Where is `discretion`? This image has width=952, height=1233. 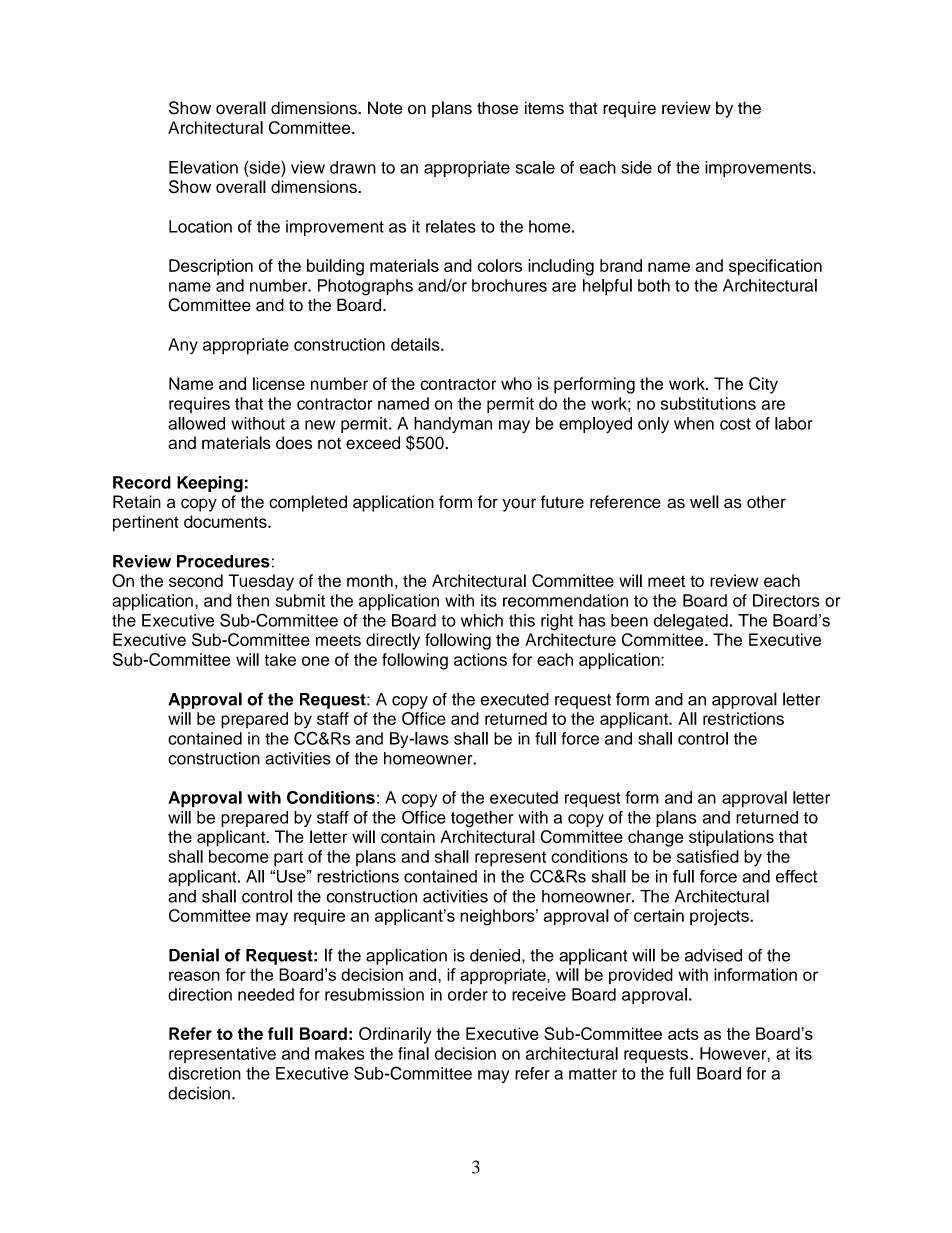 discretion is located at coordinates (204, 1073).
